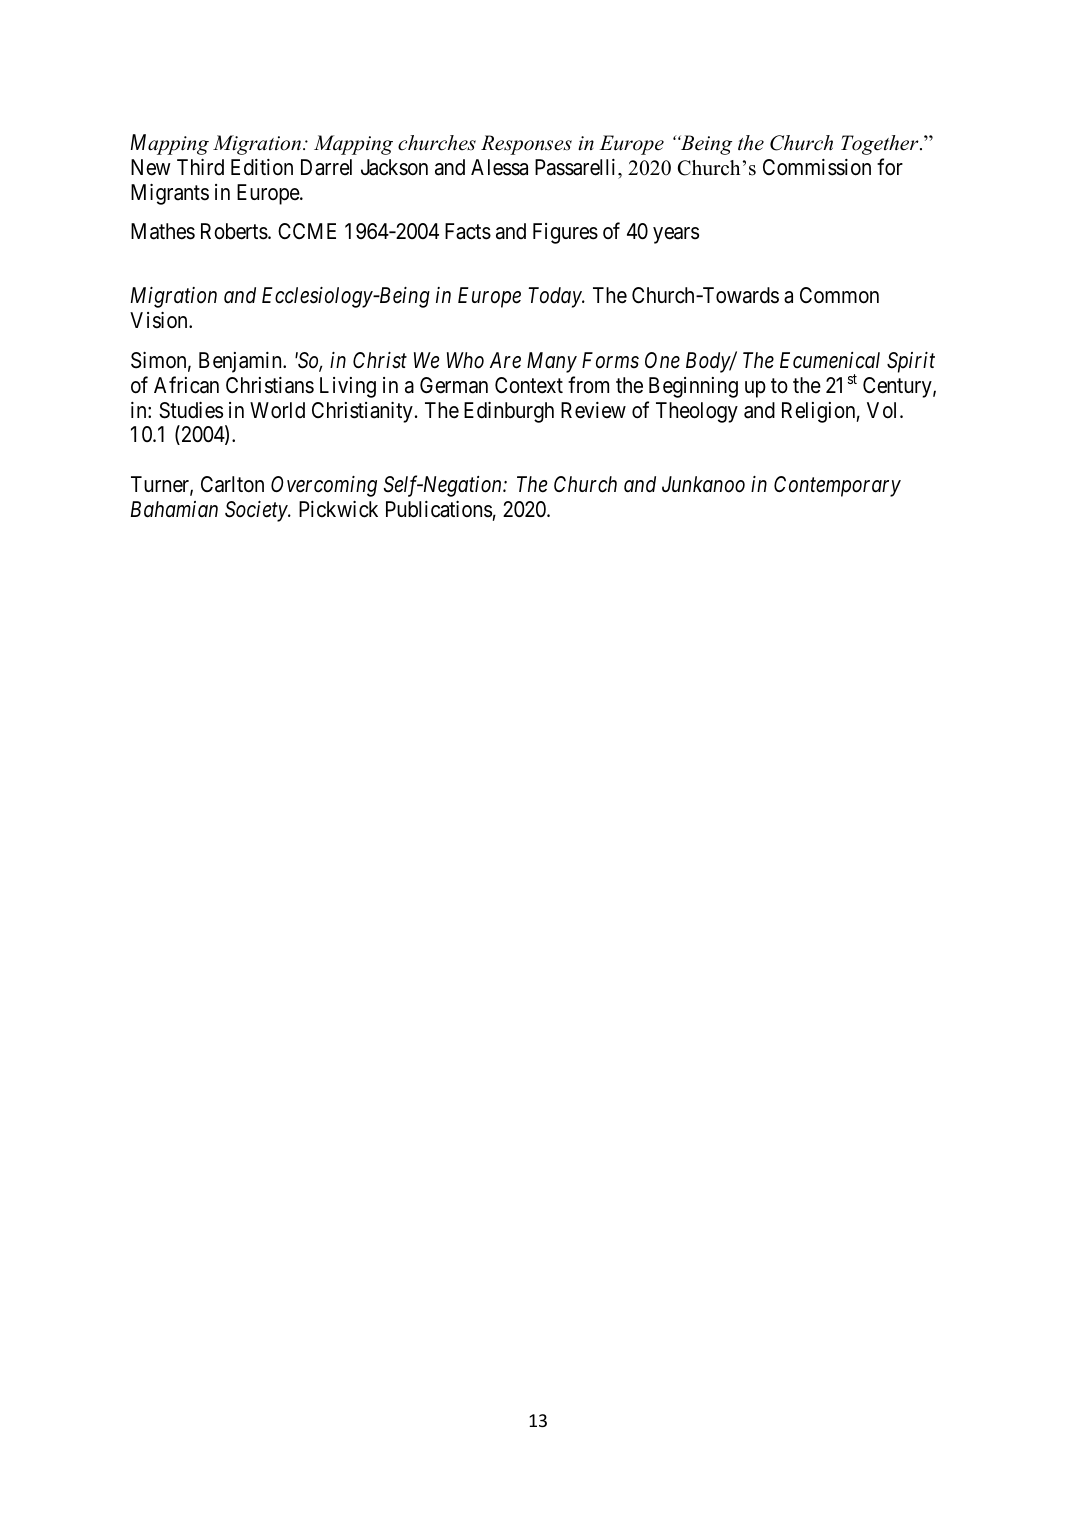 This document has height=1521, width=1076. Describe the element at coordinates (160, 320) in the document. I see `Vision` at that location.
